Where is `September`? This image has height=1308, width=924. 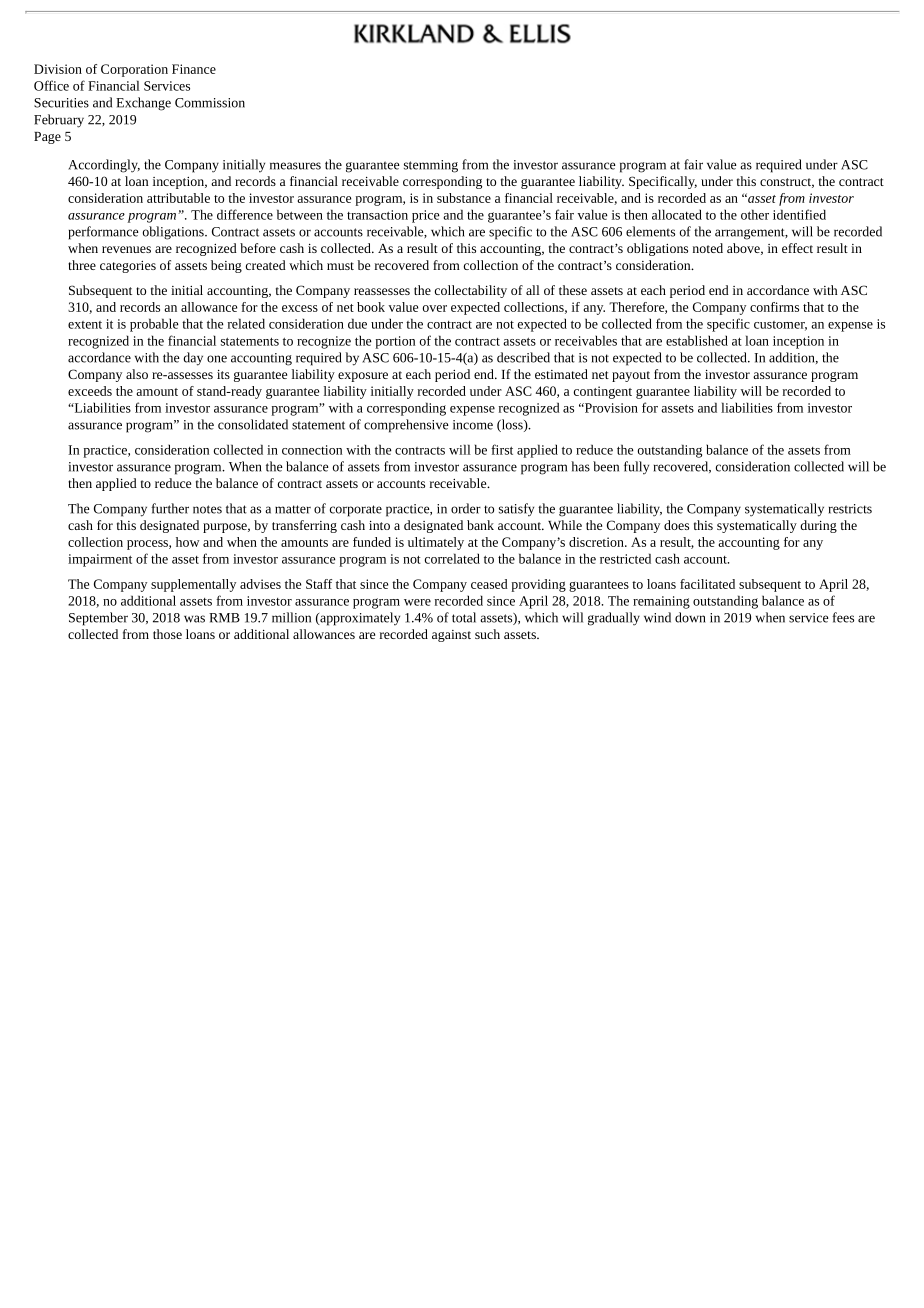 September is located at coordinates (98, 619).
